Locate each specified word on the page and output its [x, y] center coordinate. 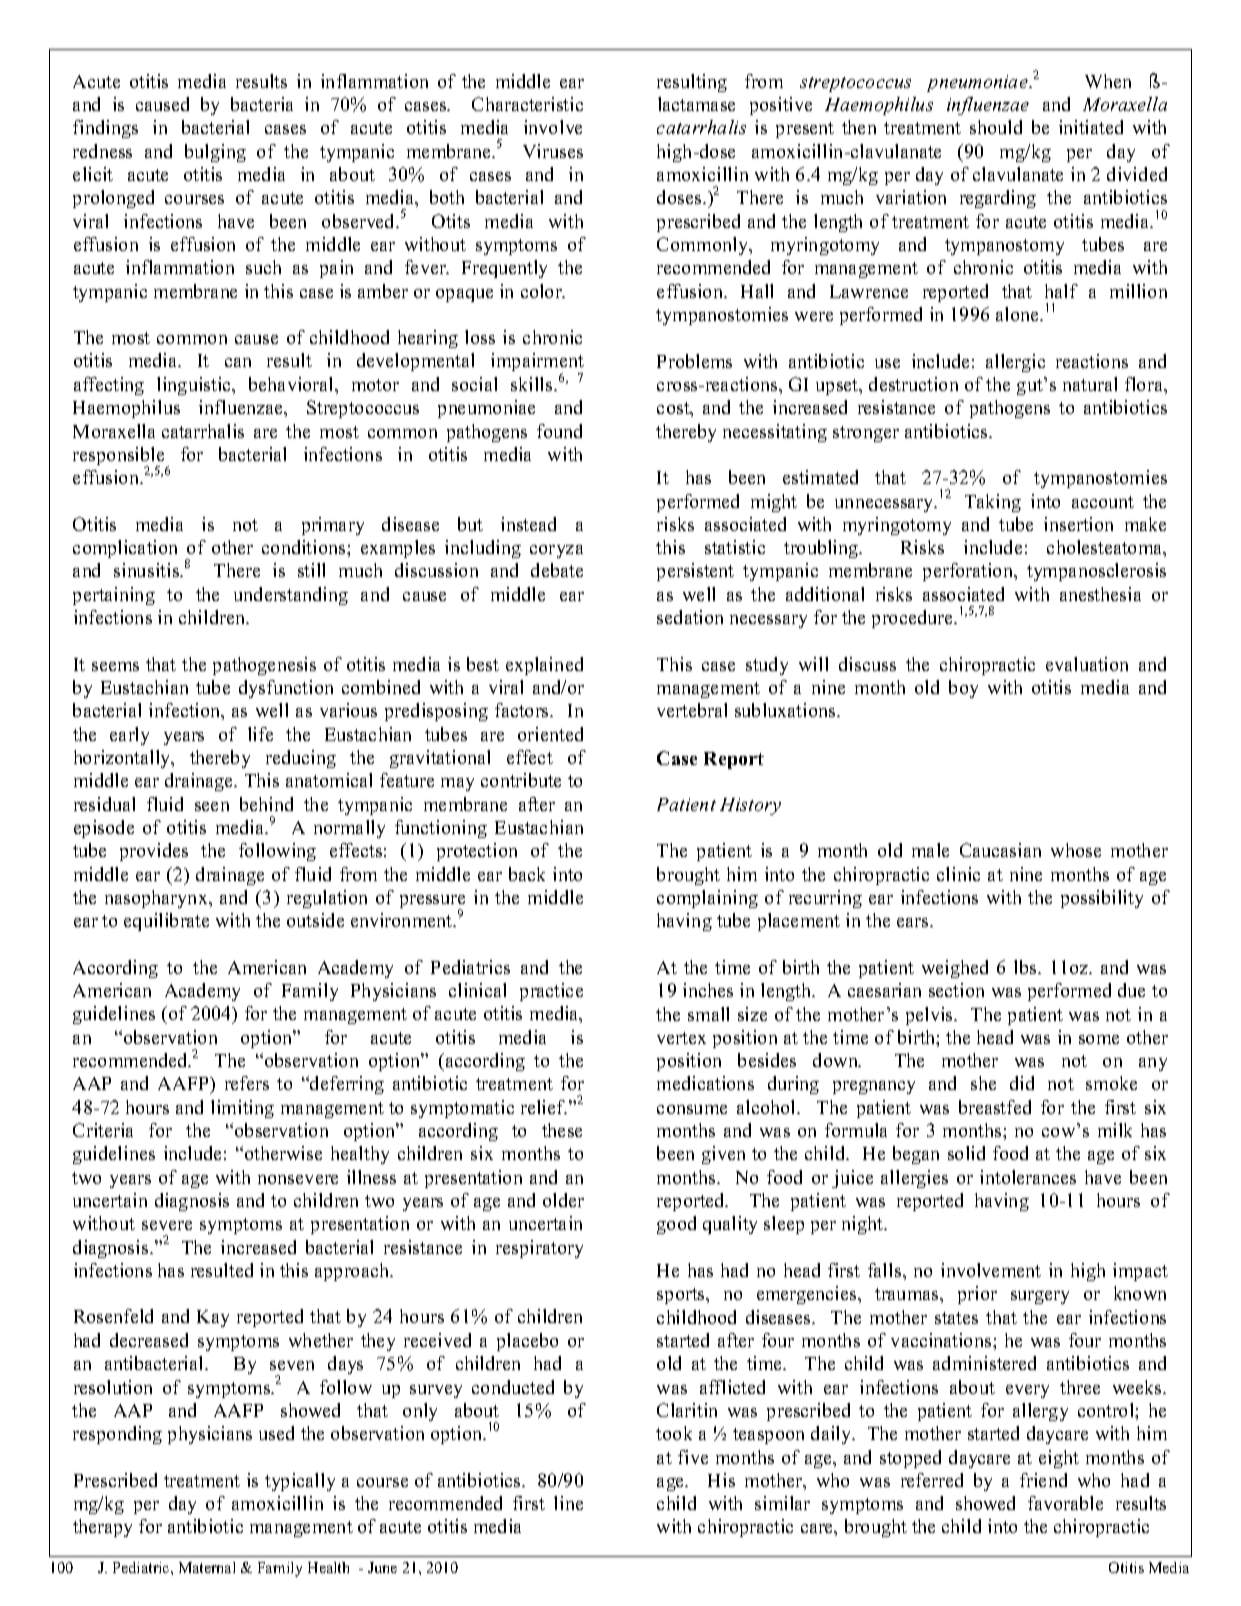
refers [247, 1083]
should [996, 127]
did [1022, 1083]
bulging [215, 153]
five [693, 1457]
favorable [1065, 1503]
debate [557, 570]
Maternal [207, 1567]
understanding [291, 596]
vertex [681, 1038]
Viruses [553, 151]
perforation [969, 572]
